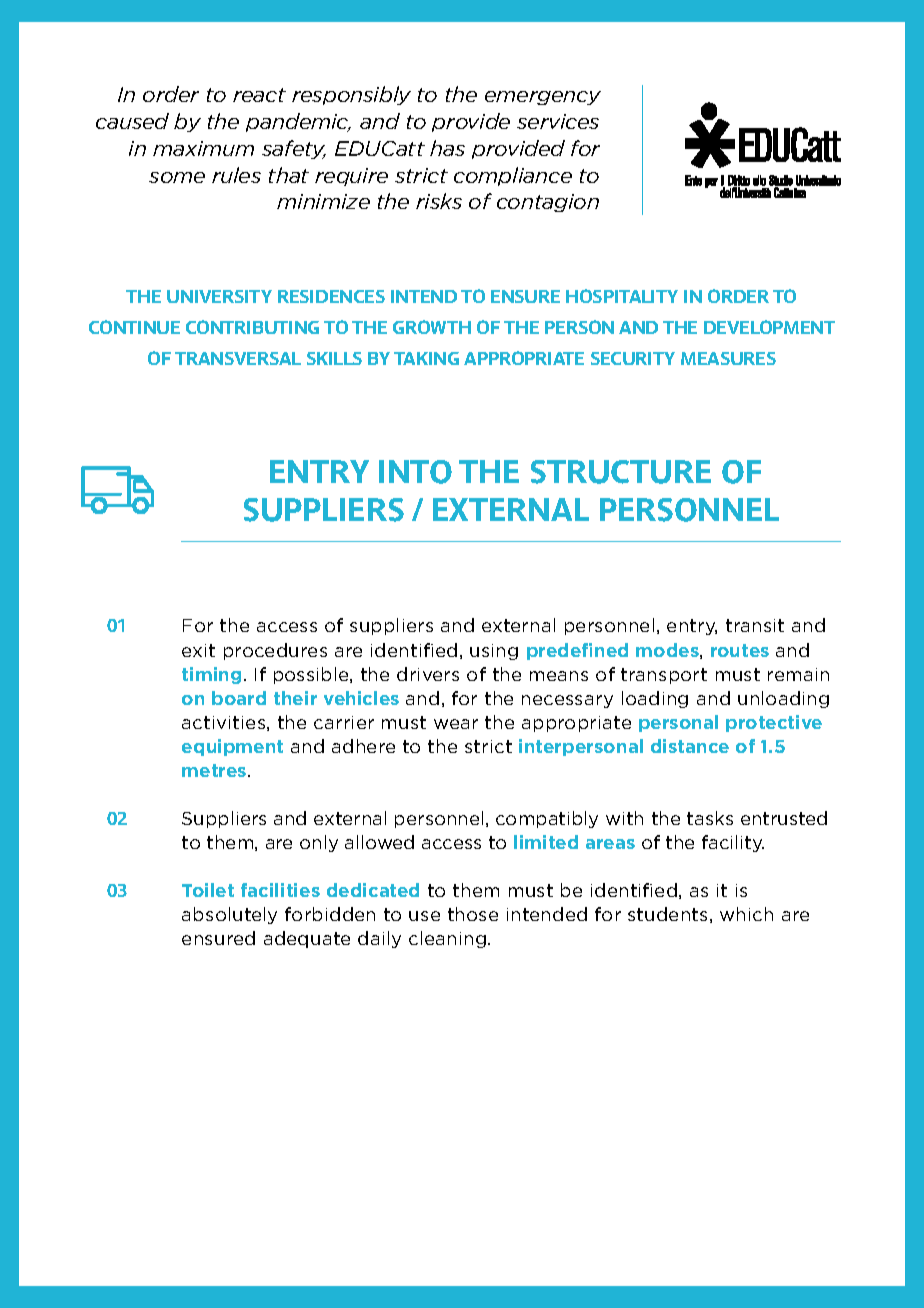  I want to click on absolutely, so click(229, 915).
